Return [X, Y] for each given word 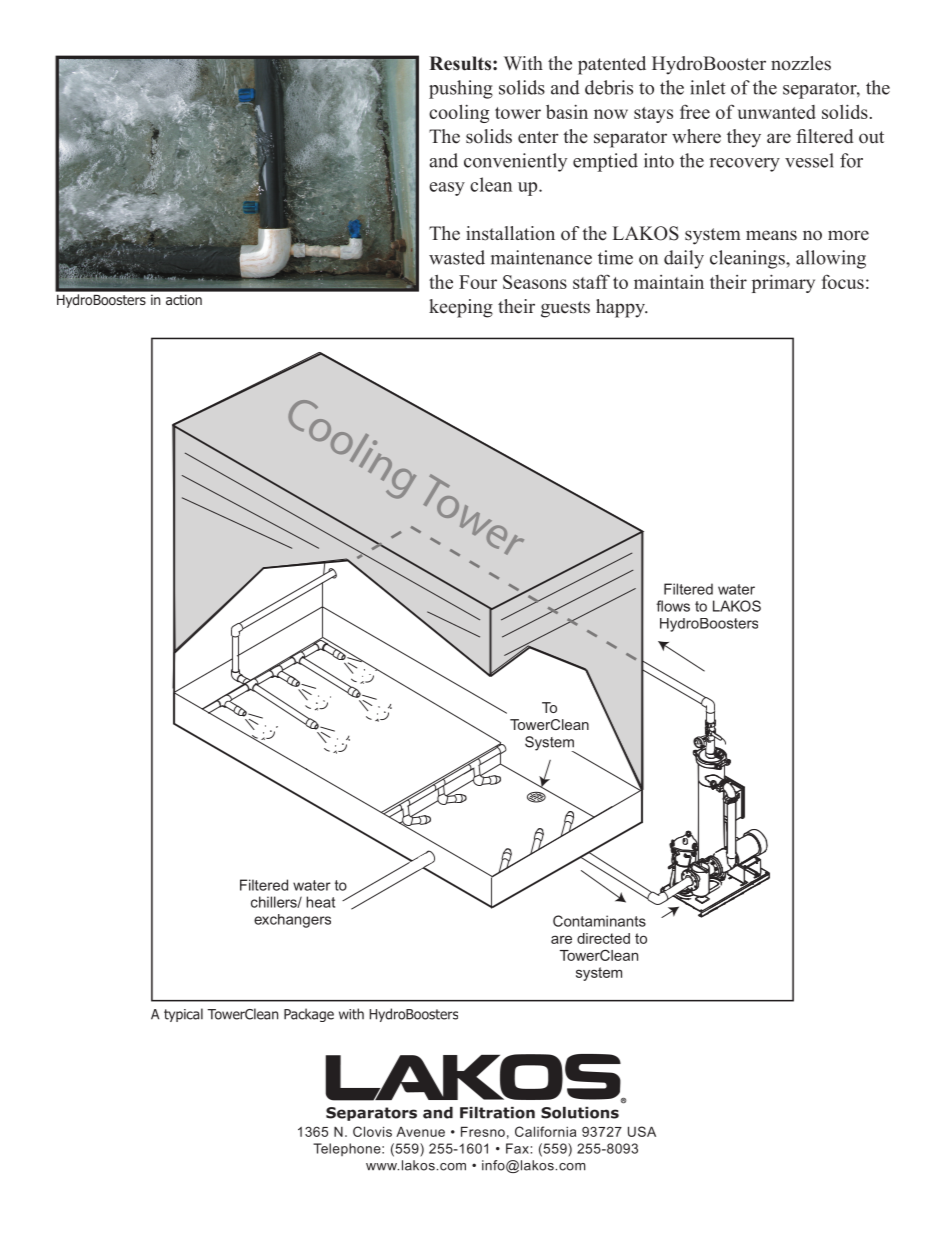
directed [603, 938]
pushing [461, 89]
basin [567, 111]
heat [320, 902]
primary [783, 283]
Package [309, 1015]
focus [843, 282]
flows [673, 606]
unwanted [777, 112]
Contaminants [599, 921]
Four [478, 282]
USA [642, 1131]
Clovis [372, 1131]
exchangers [292, 921]
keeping [461, 308]
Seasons [535, 282]
